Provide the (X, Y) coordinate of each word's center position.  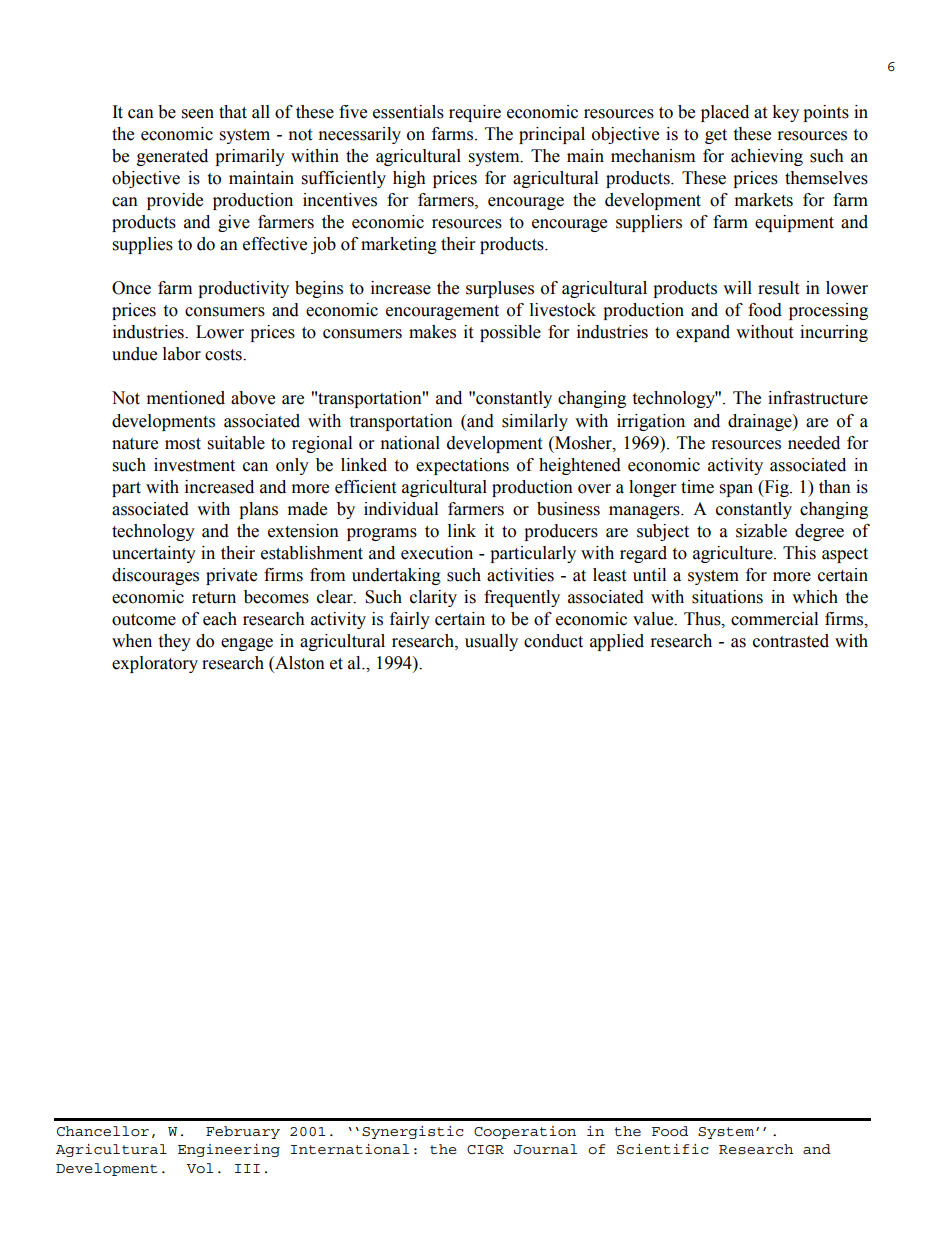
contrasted (791, 641)
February (243, 1132)
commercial (774, 619)
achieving (767, 157)
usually (491, 642)
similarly (535, 422)
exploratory (155, 664)
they (174, 642)
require (475, 113)
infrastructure (818, 398)
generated (172, 157)
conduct (553, 641)
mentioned (186, 398)
